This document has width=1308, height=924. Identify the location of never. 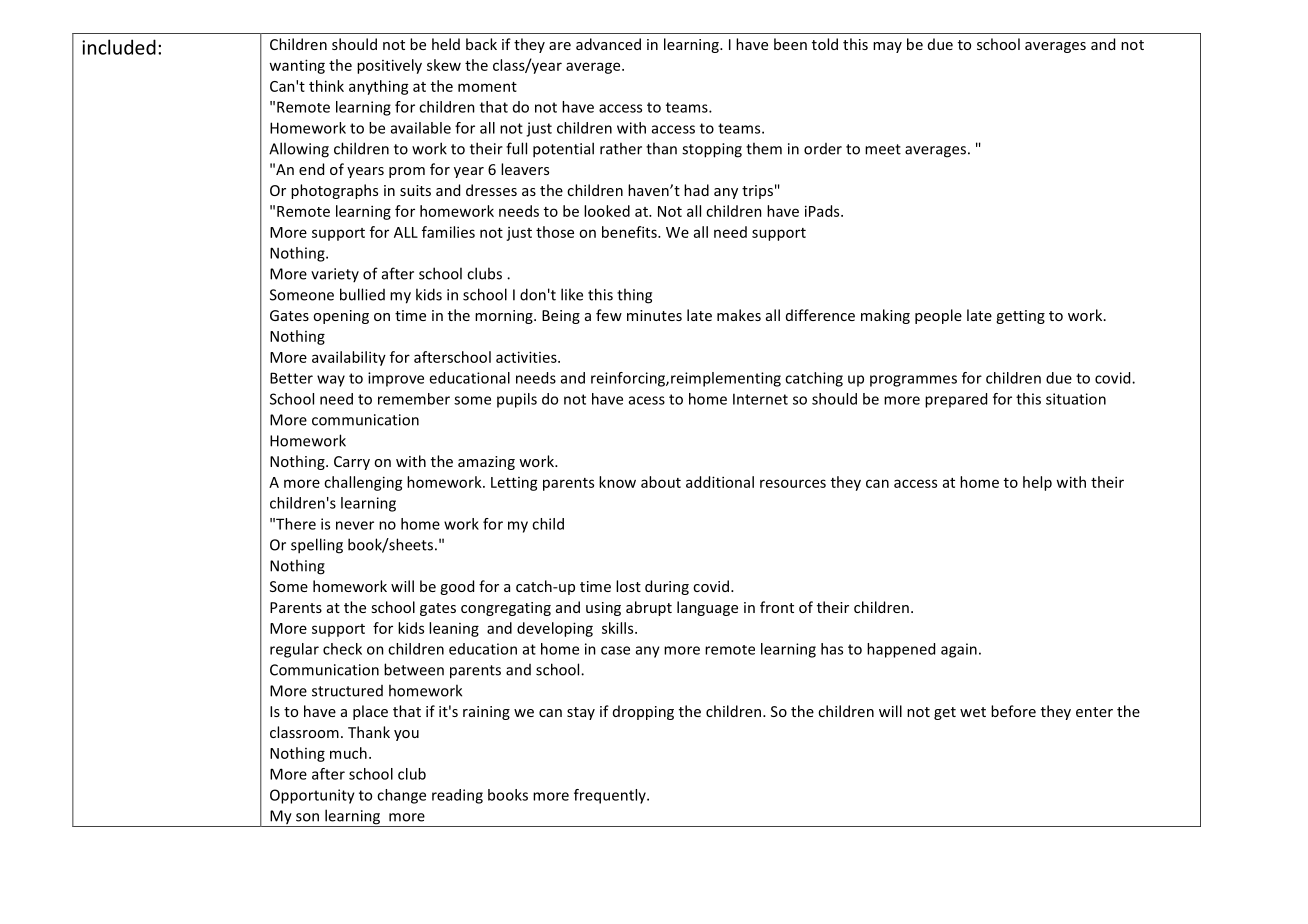
(355, 525).
